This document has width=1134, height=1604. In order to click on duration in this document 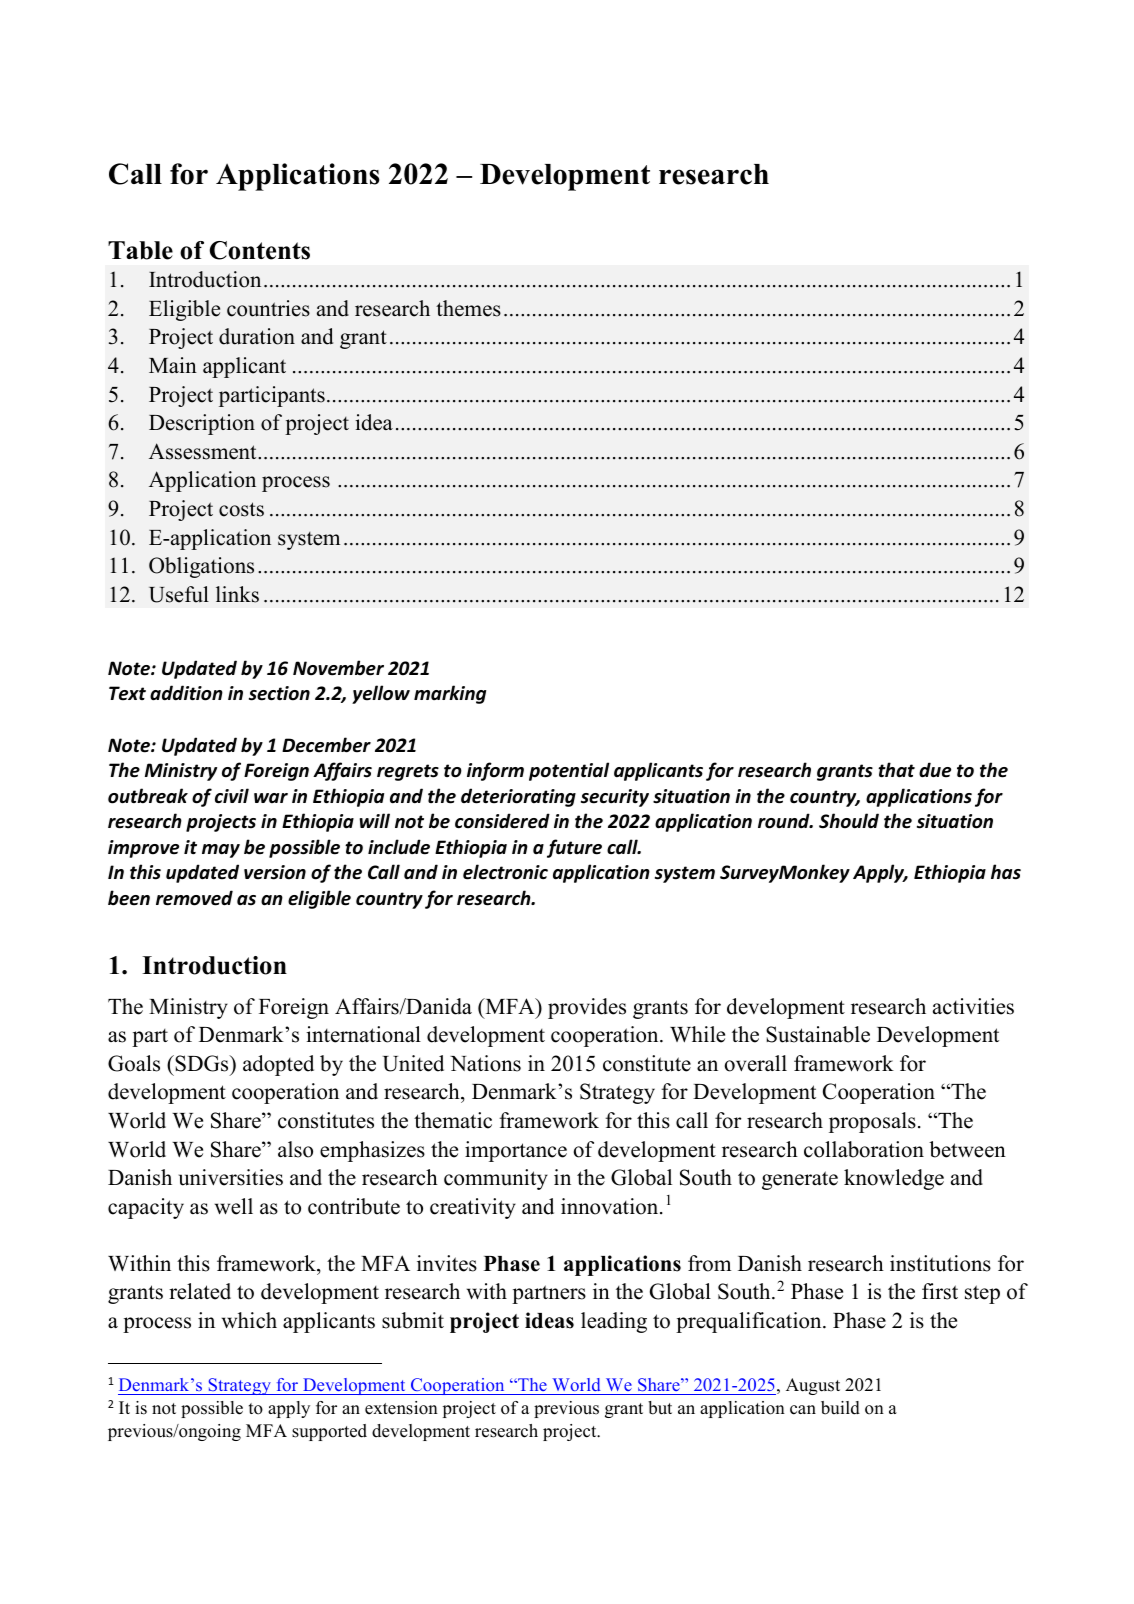, I will do `click(257, 336)`.
